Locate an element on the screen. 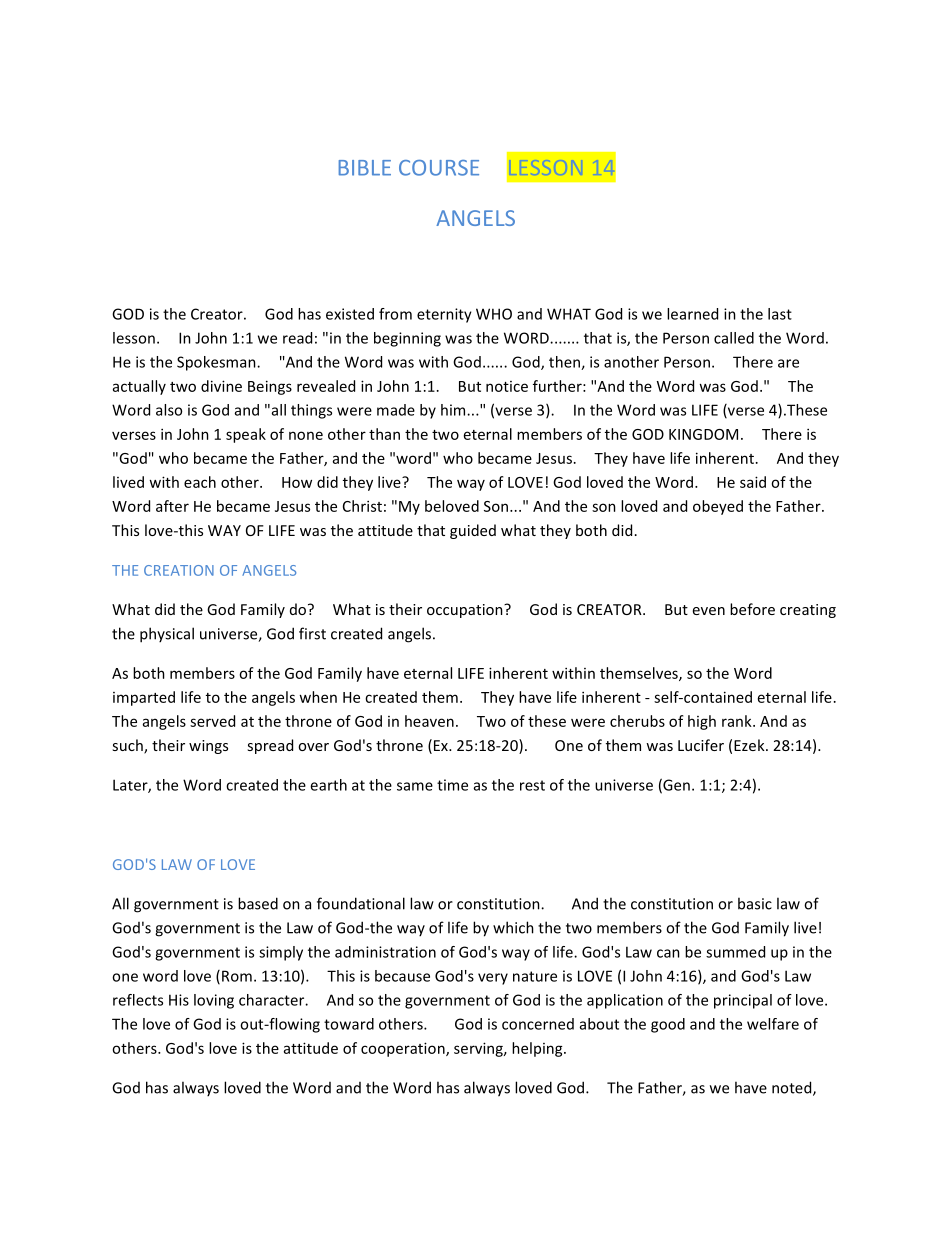 This screenshot has height=1233, width=952. wings is located at coordinates (208, 747).
